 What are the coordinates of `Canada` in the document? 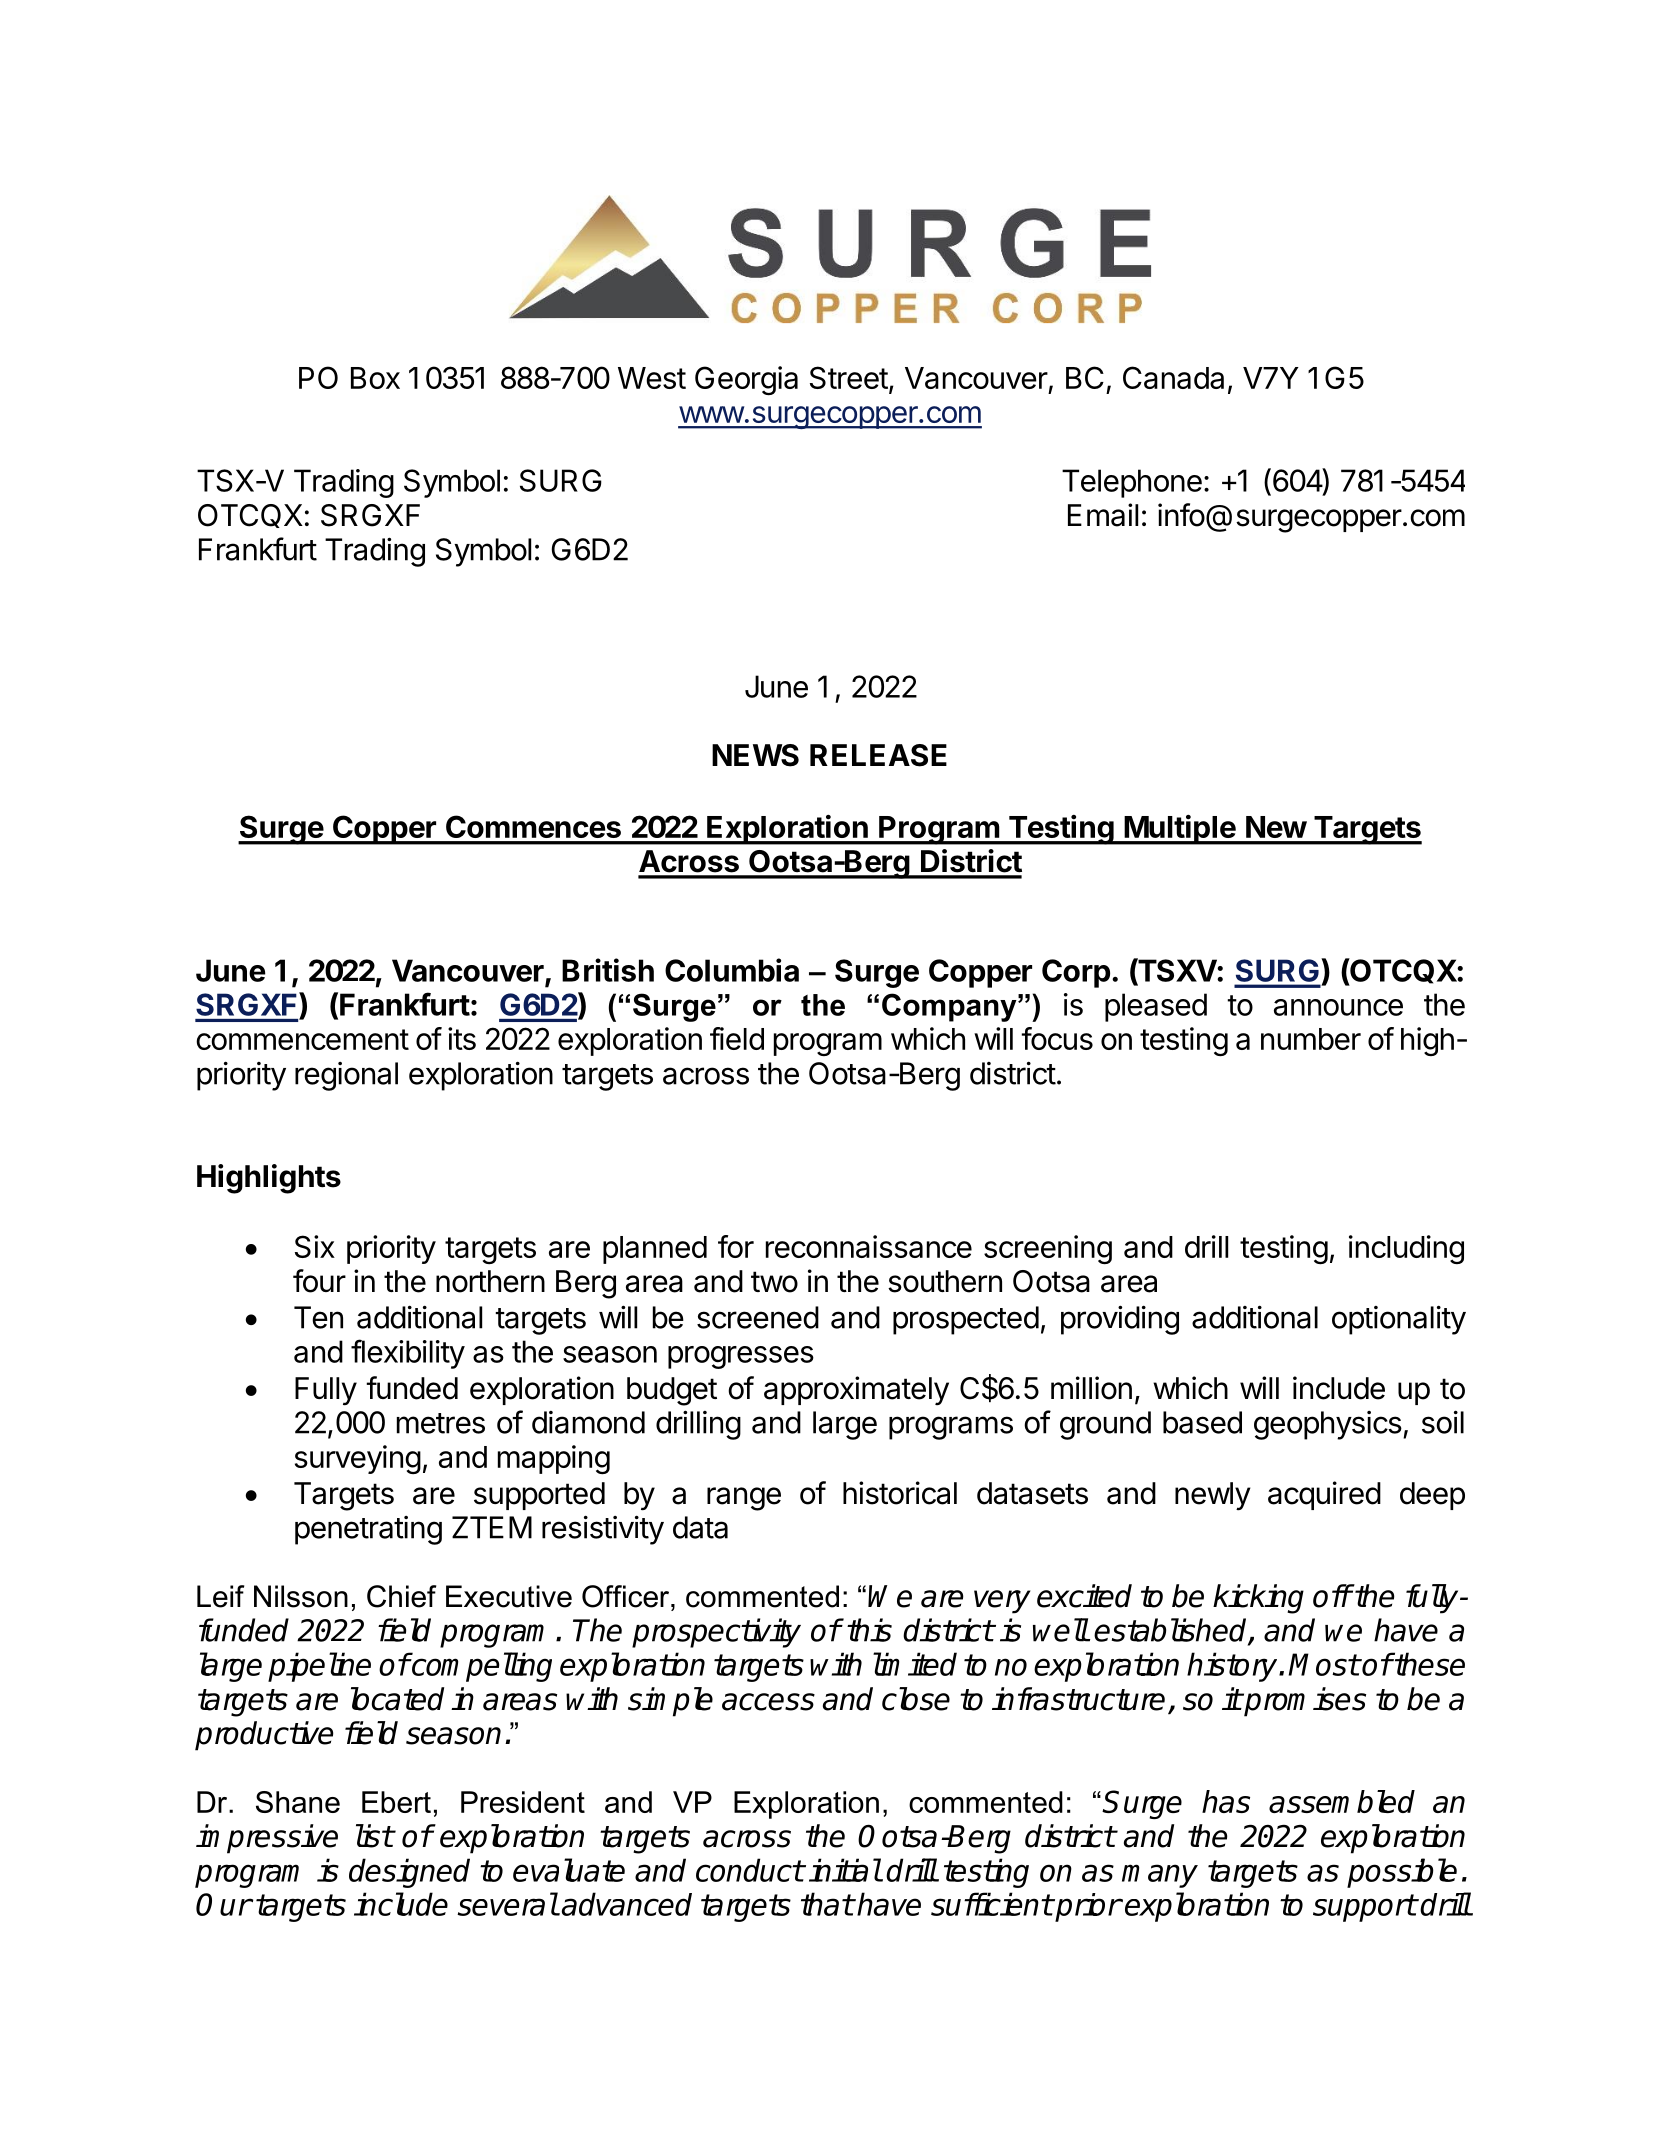 It's located at (1173, 377).
